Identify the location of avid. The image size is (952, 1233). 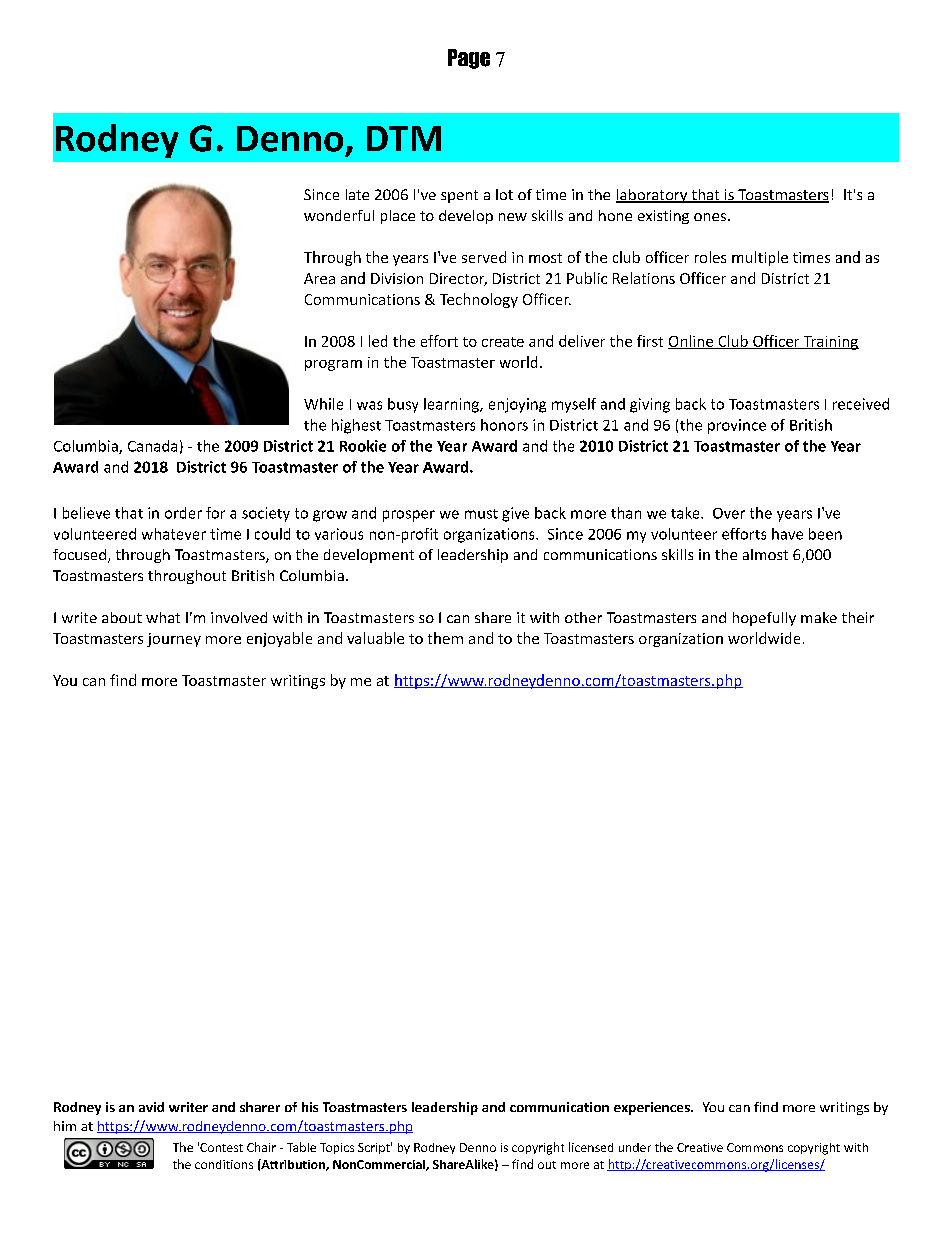
(151, 1107).
